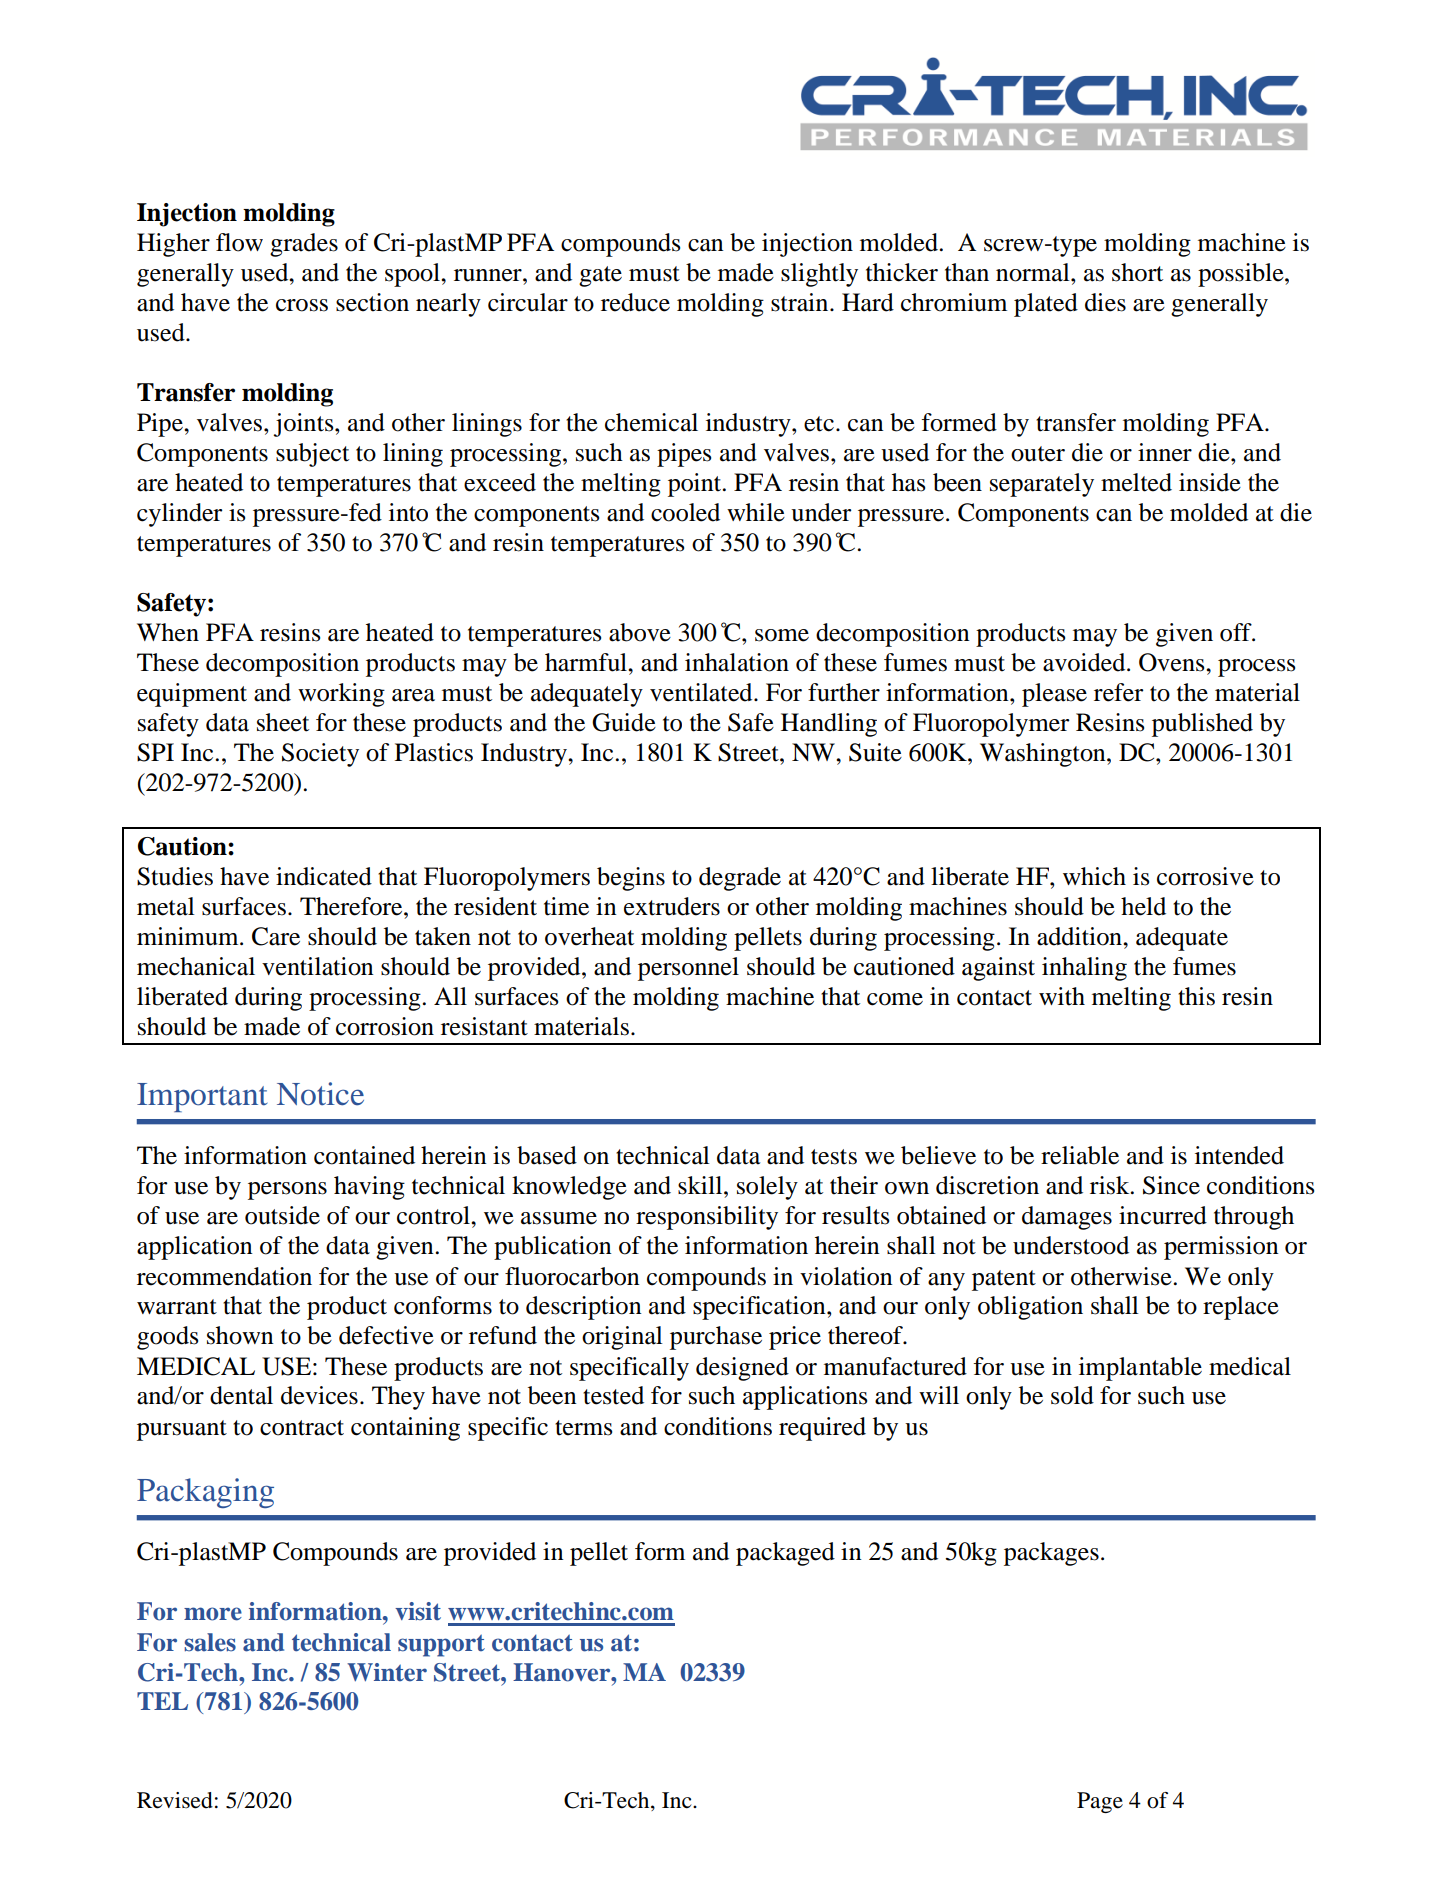 Image resolution: width=1453 pixels, height=1880 pixels. Describe the element at coordinates (635, 302) in the image. I see `reduce` at that location.
